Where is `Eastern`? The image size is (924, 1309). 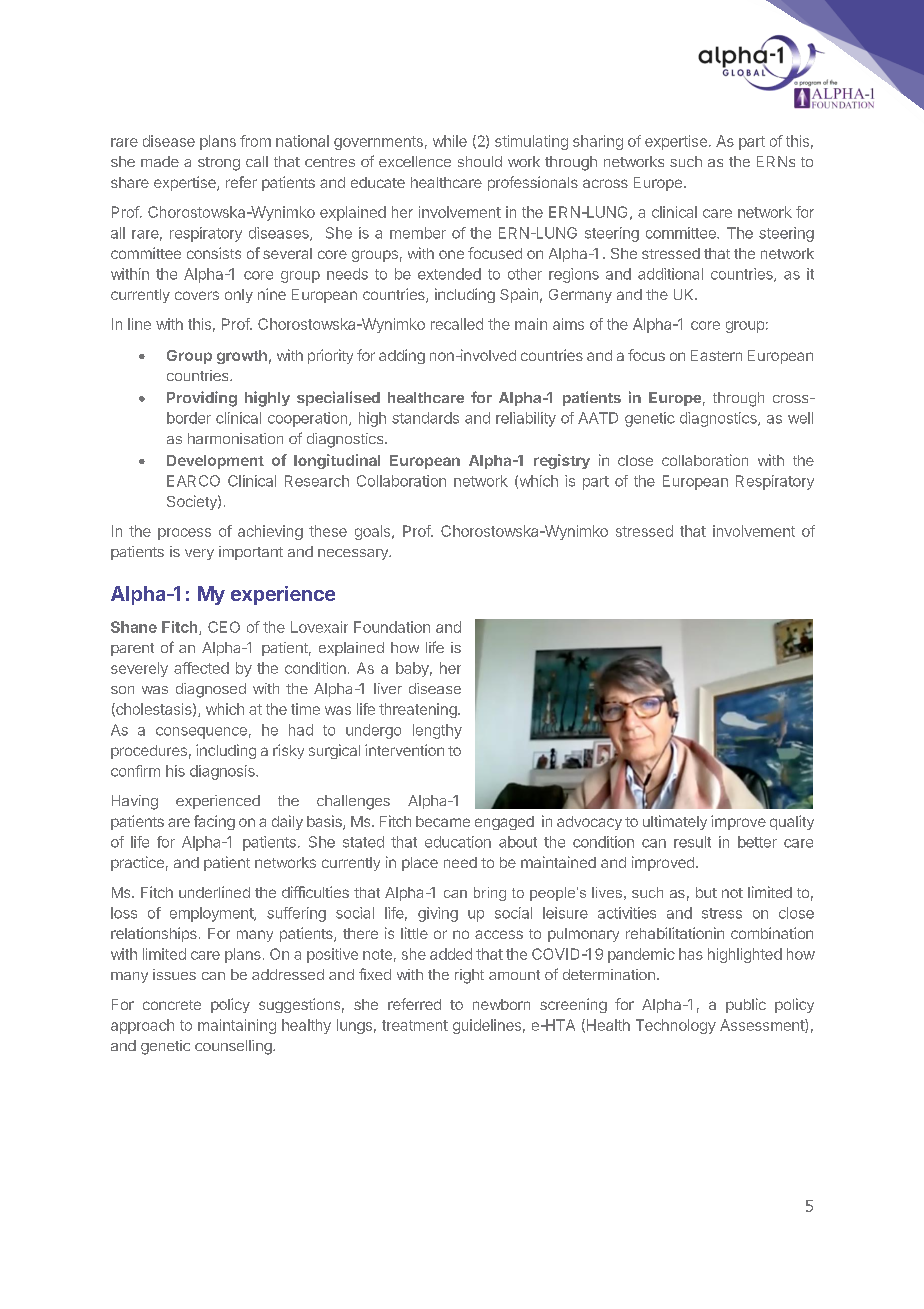
Eastern is located at coordinates (716, 355).
